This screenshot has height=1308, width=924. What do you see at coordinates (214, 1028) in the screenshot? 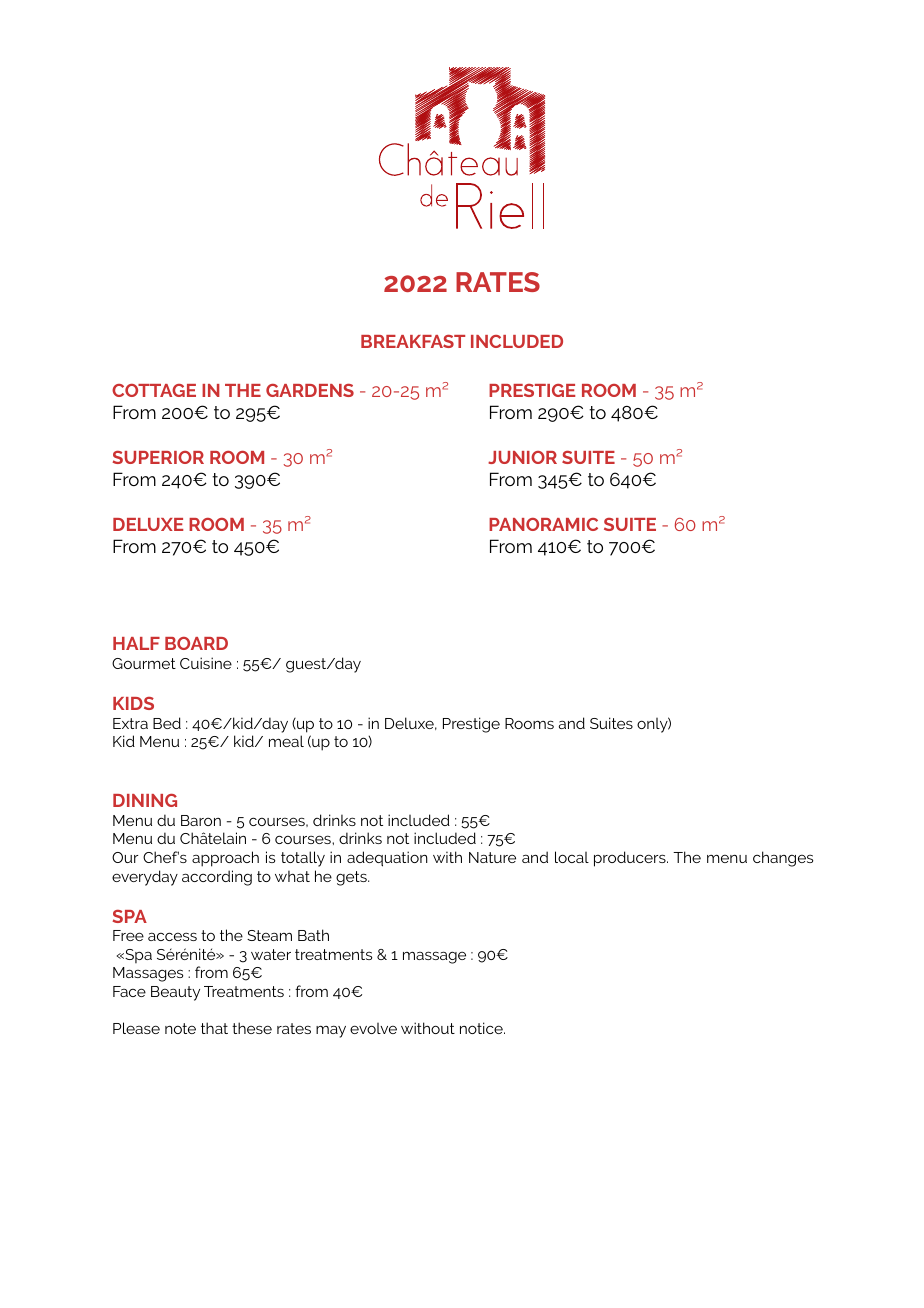
I see `that` at bounding box center [214, 1028].
